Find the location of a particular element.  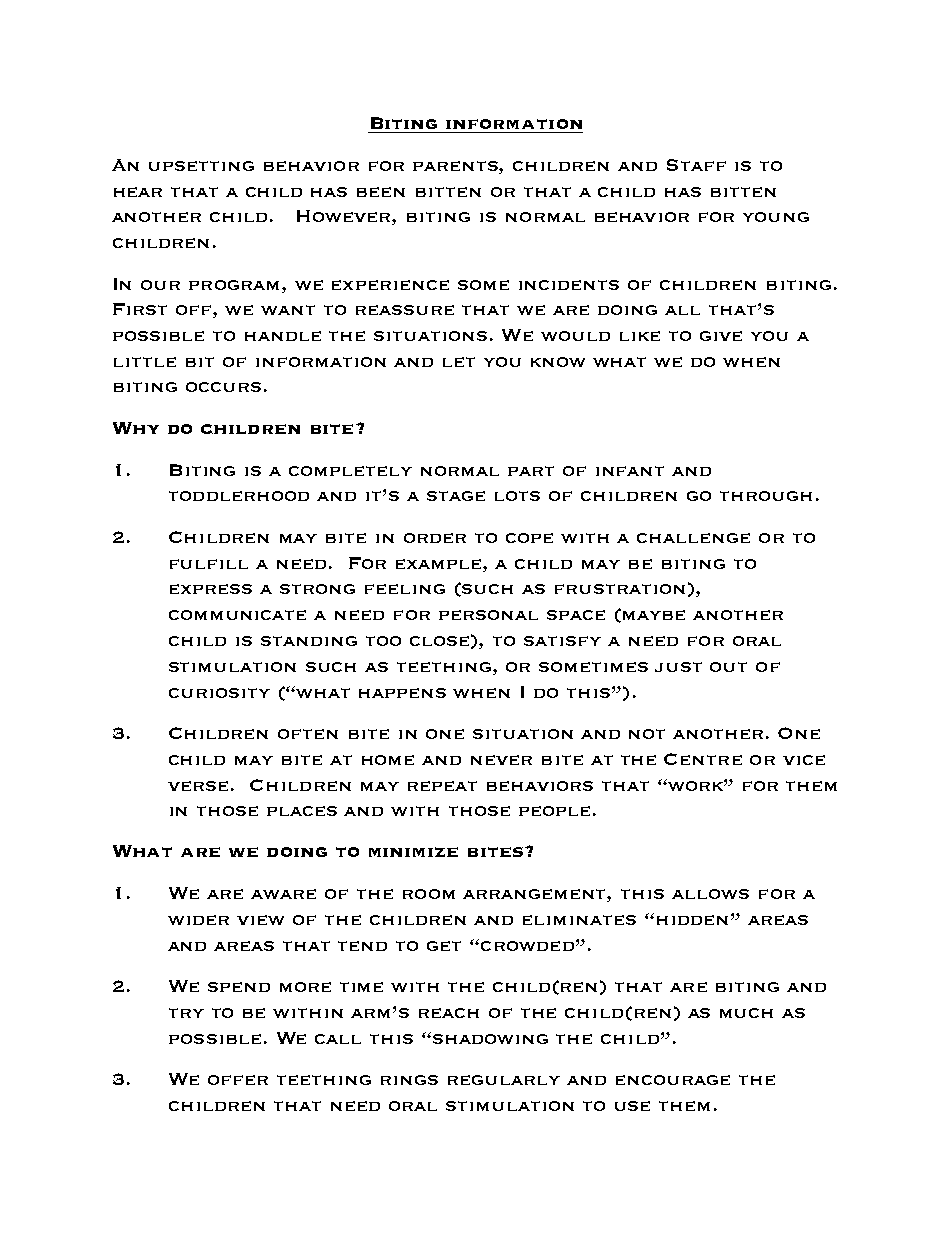

offer is located at coordinates (238, 1080).
